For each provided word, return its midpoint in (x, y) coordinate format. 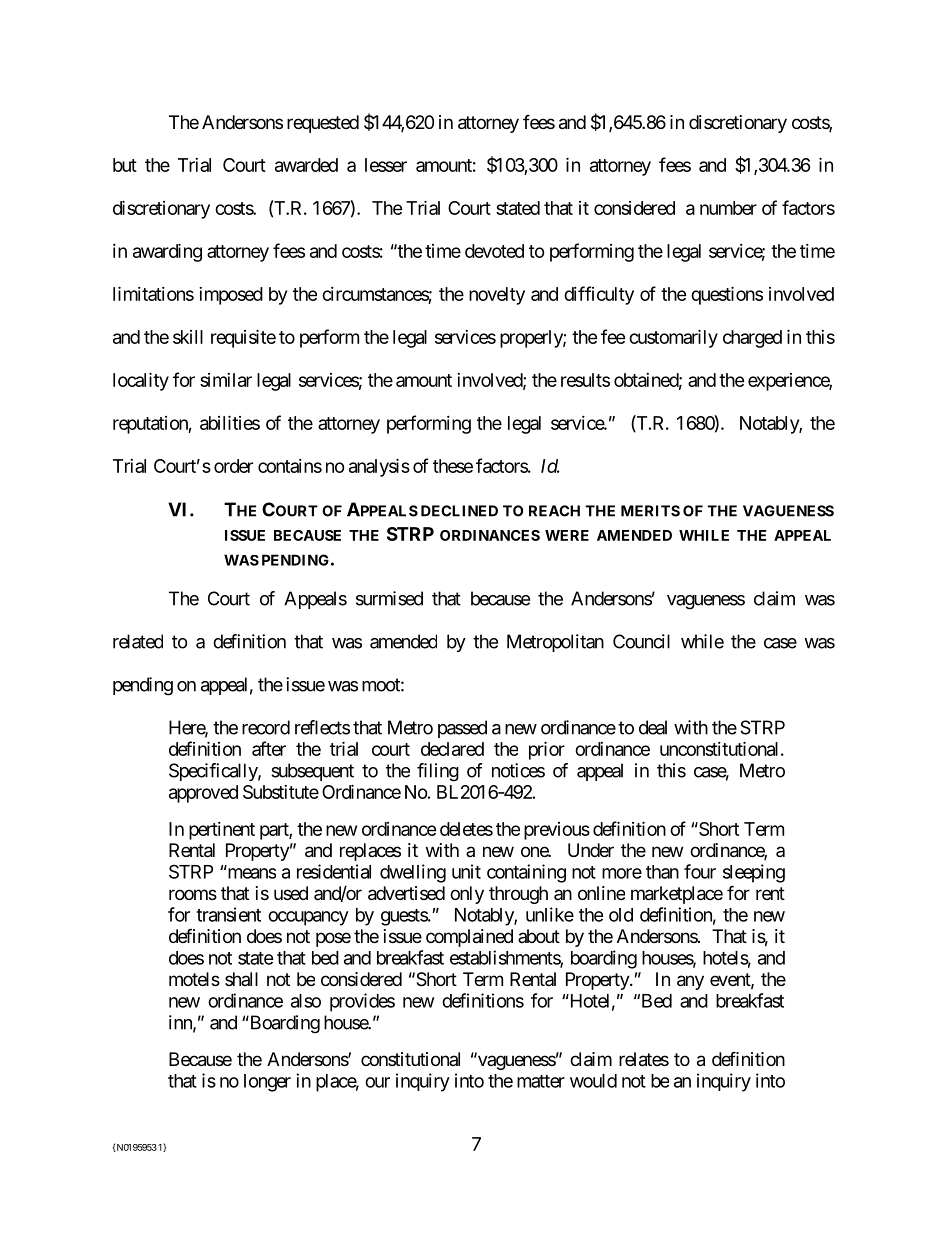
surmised (389, 598)
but (125, 165)
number (728, 208)
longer (267, 1083)
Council (641, 641)
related (138, 641)
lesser (386, 165)
